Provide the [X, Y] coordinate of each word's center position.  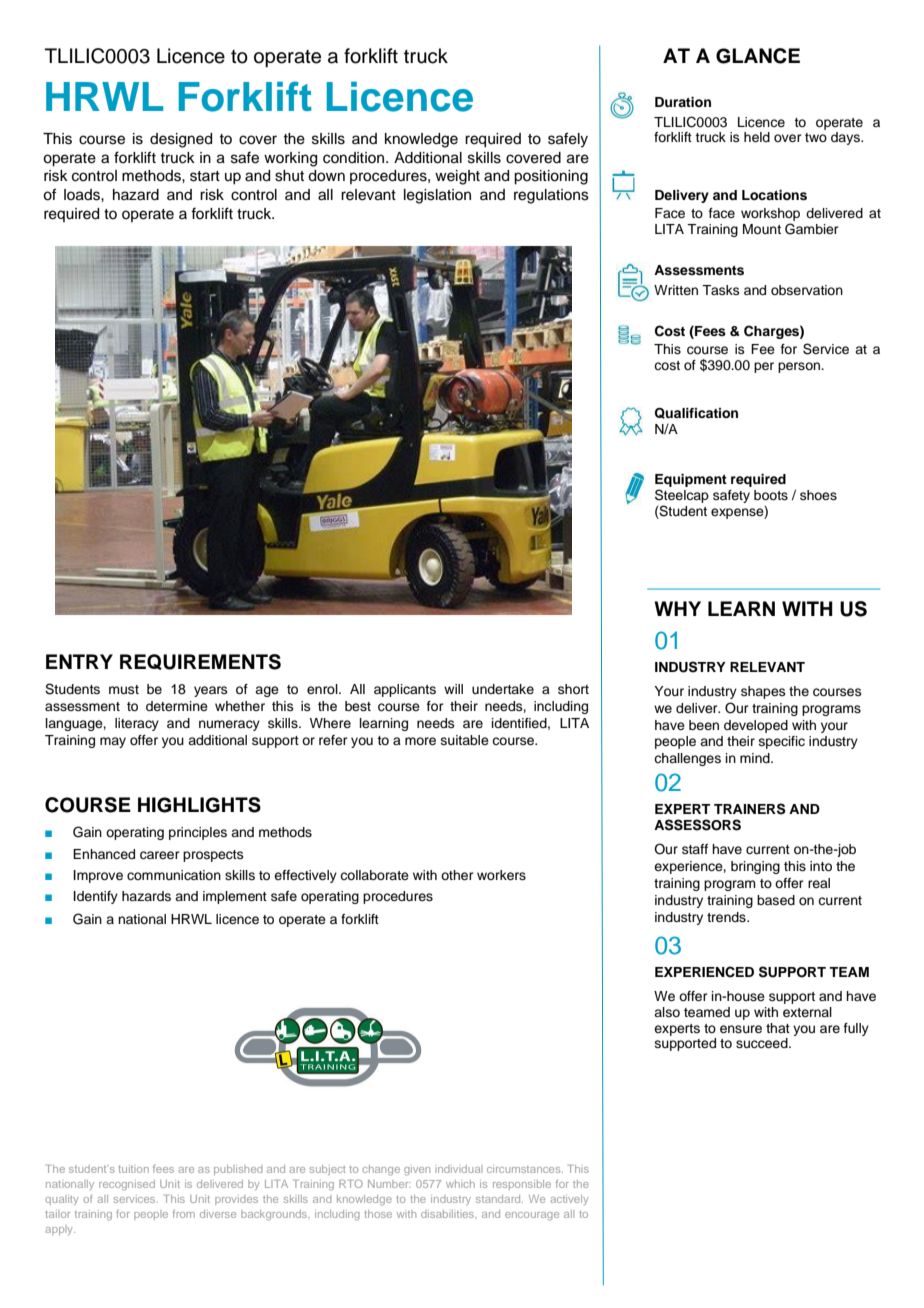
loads [83, 195]
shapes [763, 692]
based [776, 900]
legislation [437, 196]
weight [457, 177]
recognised [127, 1185]
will [453, 689]
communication [174, 875]
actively [569, 1200]
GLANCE [758, 56]
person [800, 367]
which [460, 1184]
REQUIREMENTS [200, 662]
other [457, 875]
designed [181, 140]
